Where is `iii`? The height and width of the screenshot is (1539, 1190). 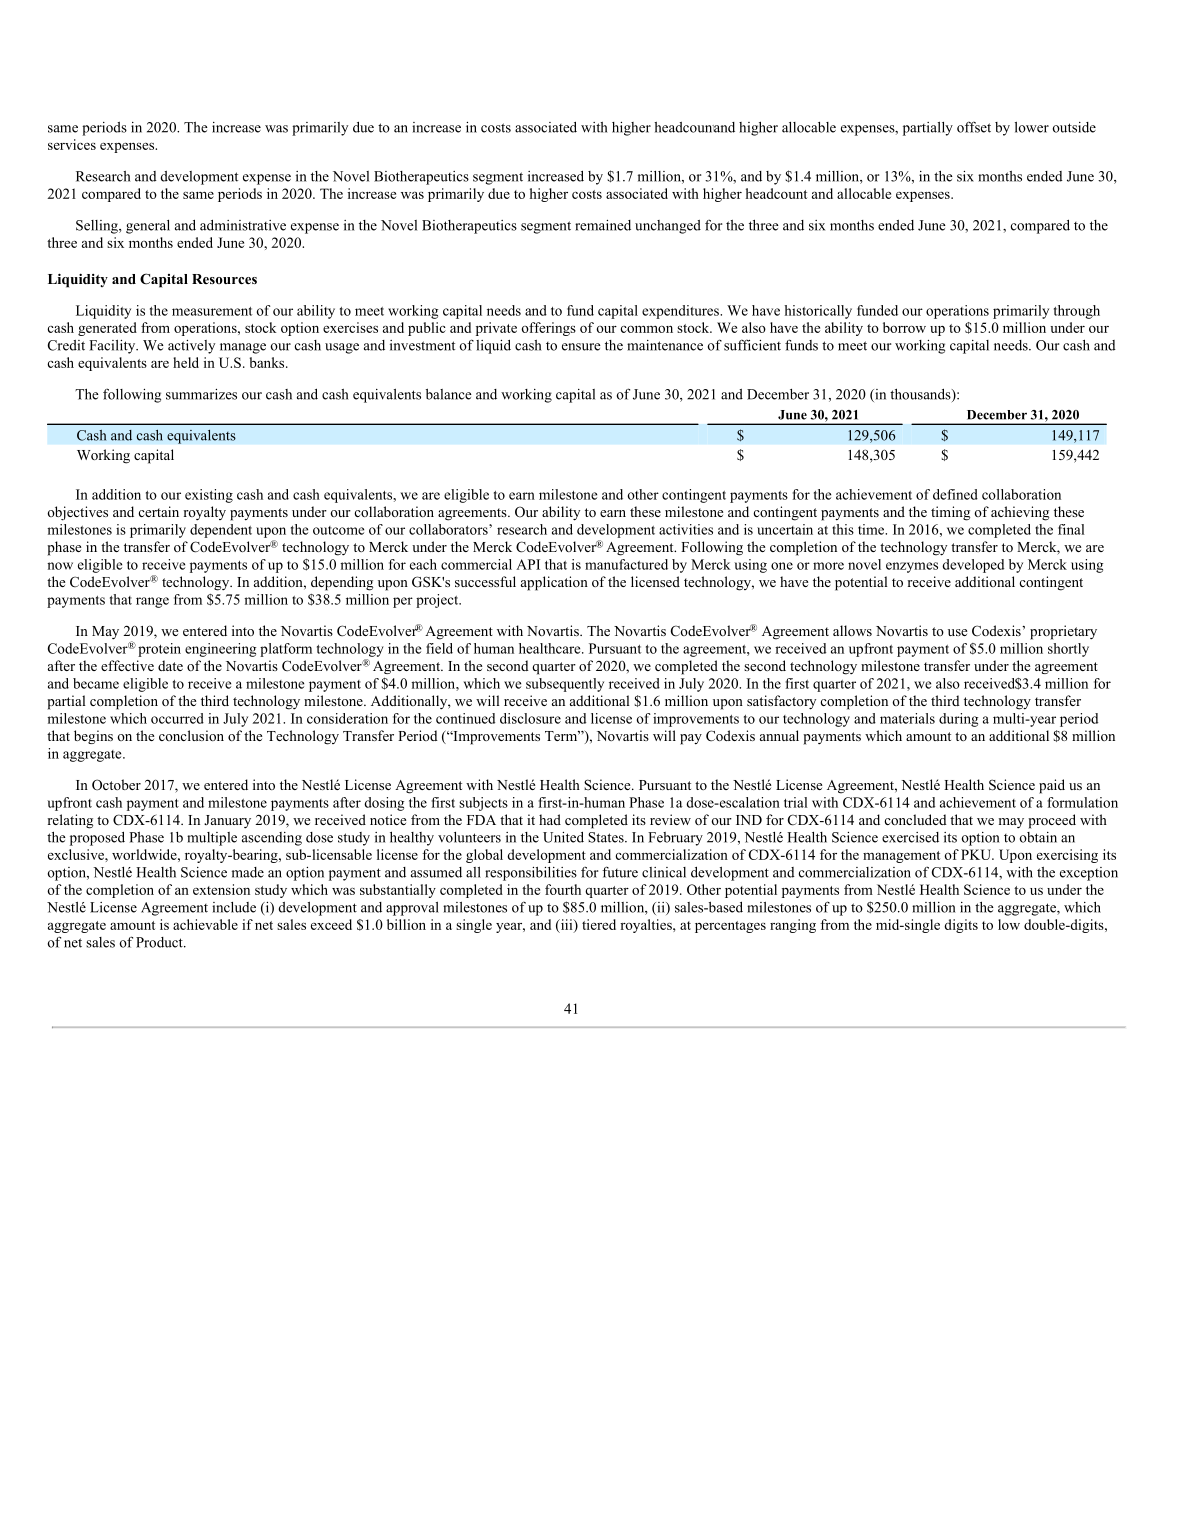
iii is located at coordinates (566, 925).
